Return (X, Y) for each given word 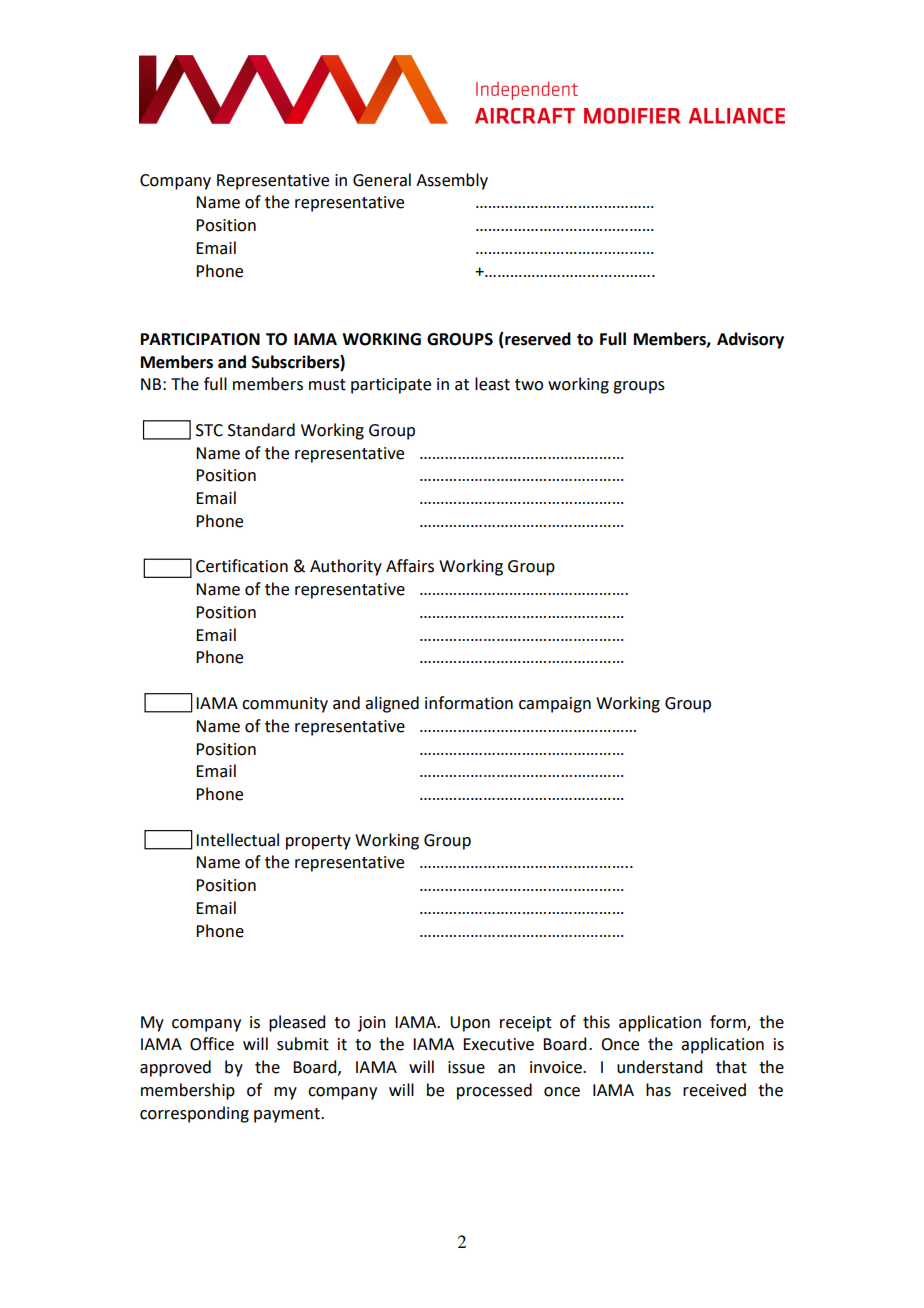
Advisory (750, 340)
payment (288, 1115)
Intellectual (237, 840)
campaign (555, 705)
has (658, 1090)
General (382, 180)
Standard (261, 430)
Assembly (452, 181)
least (492, 384)
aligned (392, 704)
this (596, 1022)
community (285, 705)
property (318, 842)
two (529, 385)
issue (466, 1067)
